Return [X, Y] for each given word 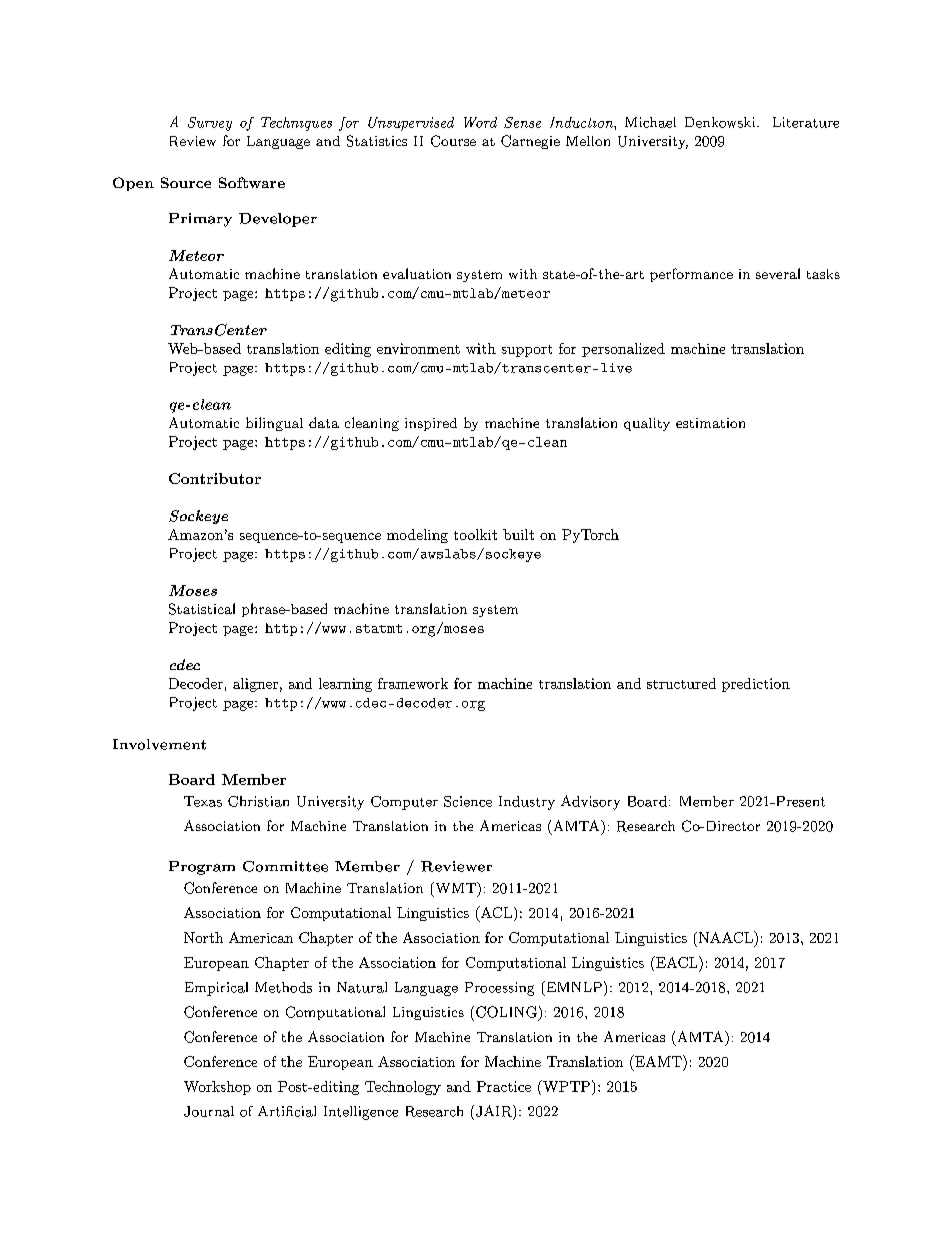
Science [468, 801]
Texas [203, 801]
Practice [504, 1086]
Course [453, 141]
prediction [756, 685]
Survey [210, 124]
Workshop [217, 1088]
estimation [710, 423]
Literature [806, 122]
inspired [431, 424]
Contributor [215, 478]
